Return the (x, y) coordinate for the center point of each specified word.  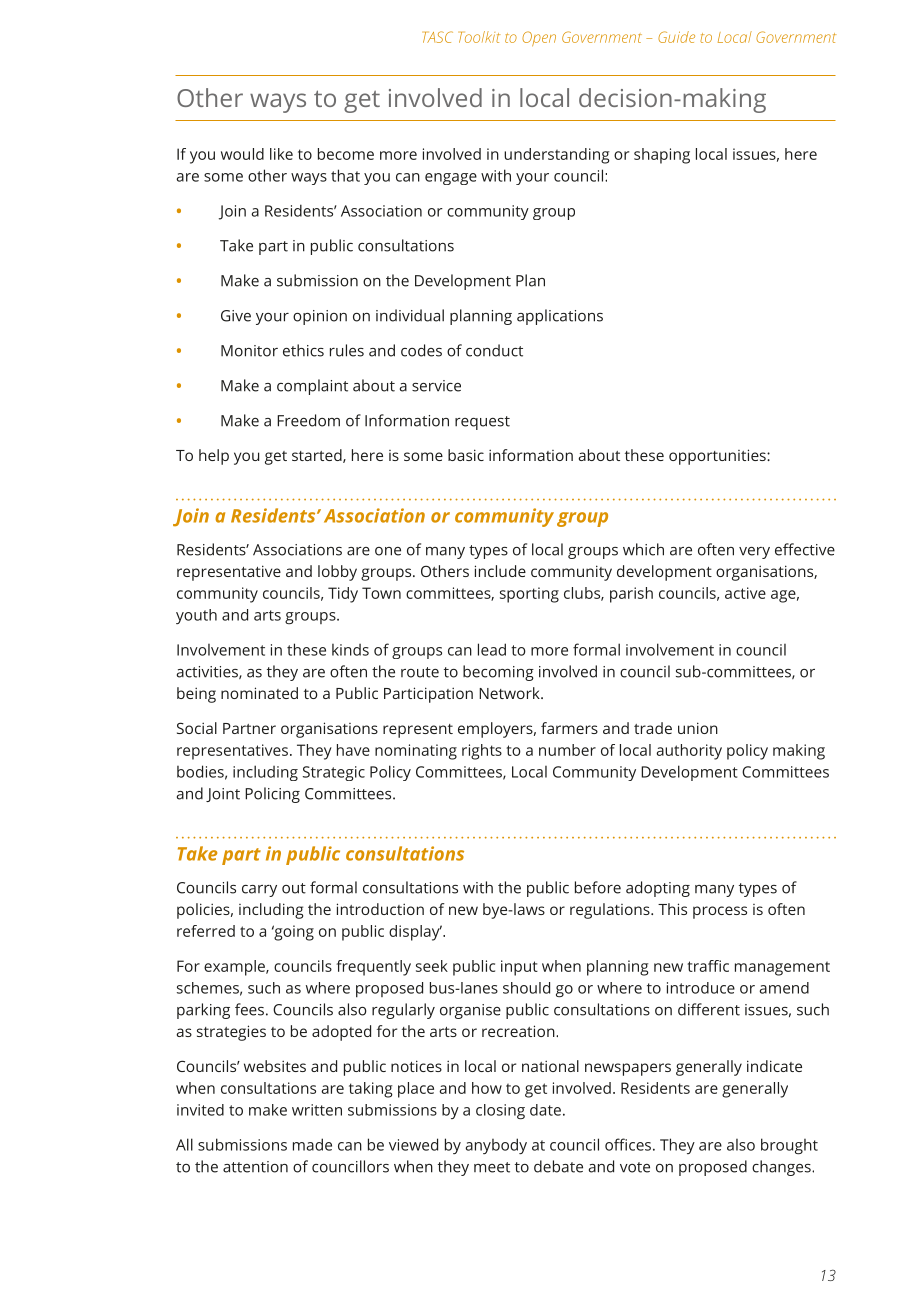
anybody (496, 1146)
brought (789, 1146)
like (281, 154)
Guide (676, 37)
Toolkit (479, 37)
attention (255, 1167)
